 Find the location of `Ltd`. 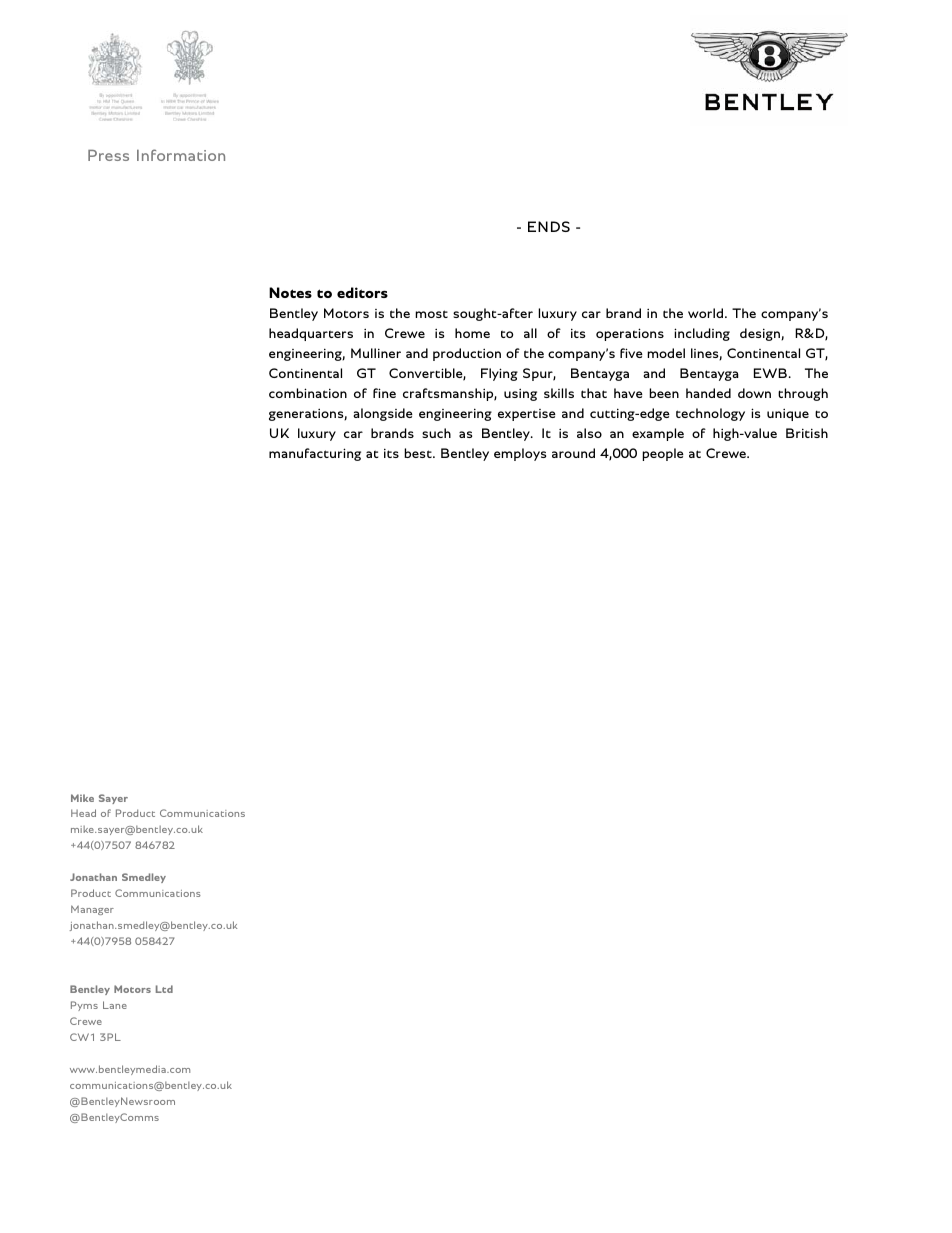

Ltd is located at coordinates (164, 989).
